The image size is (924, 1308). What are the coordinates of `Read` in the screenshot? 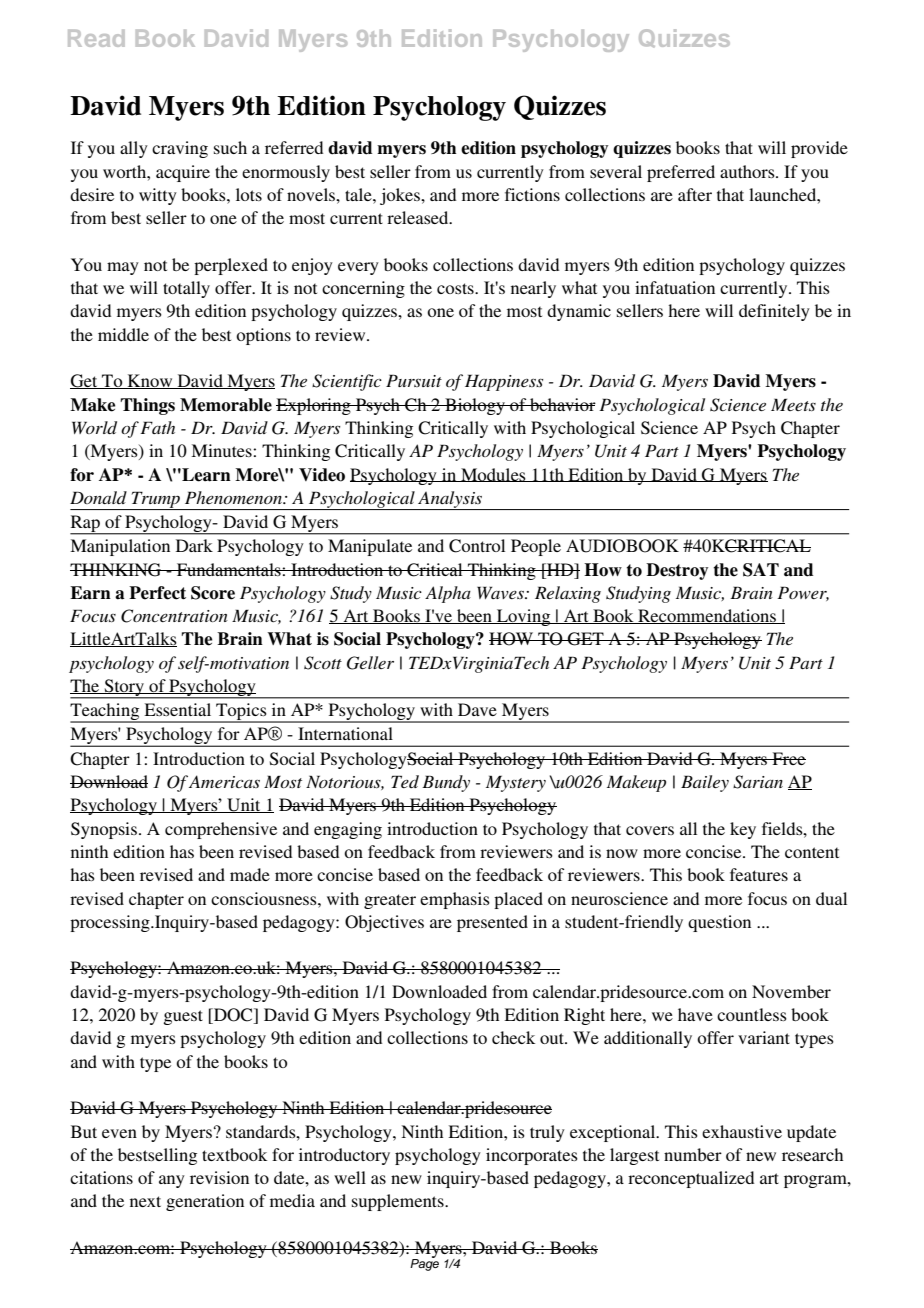 It's located at (96, 38).
